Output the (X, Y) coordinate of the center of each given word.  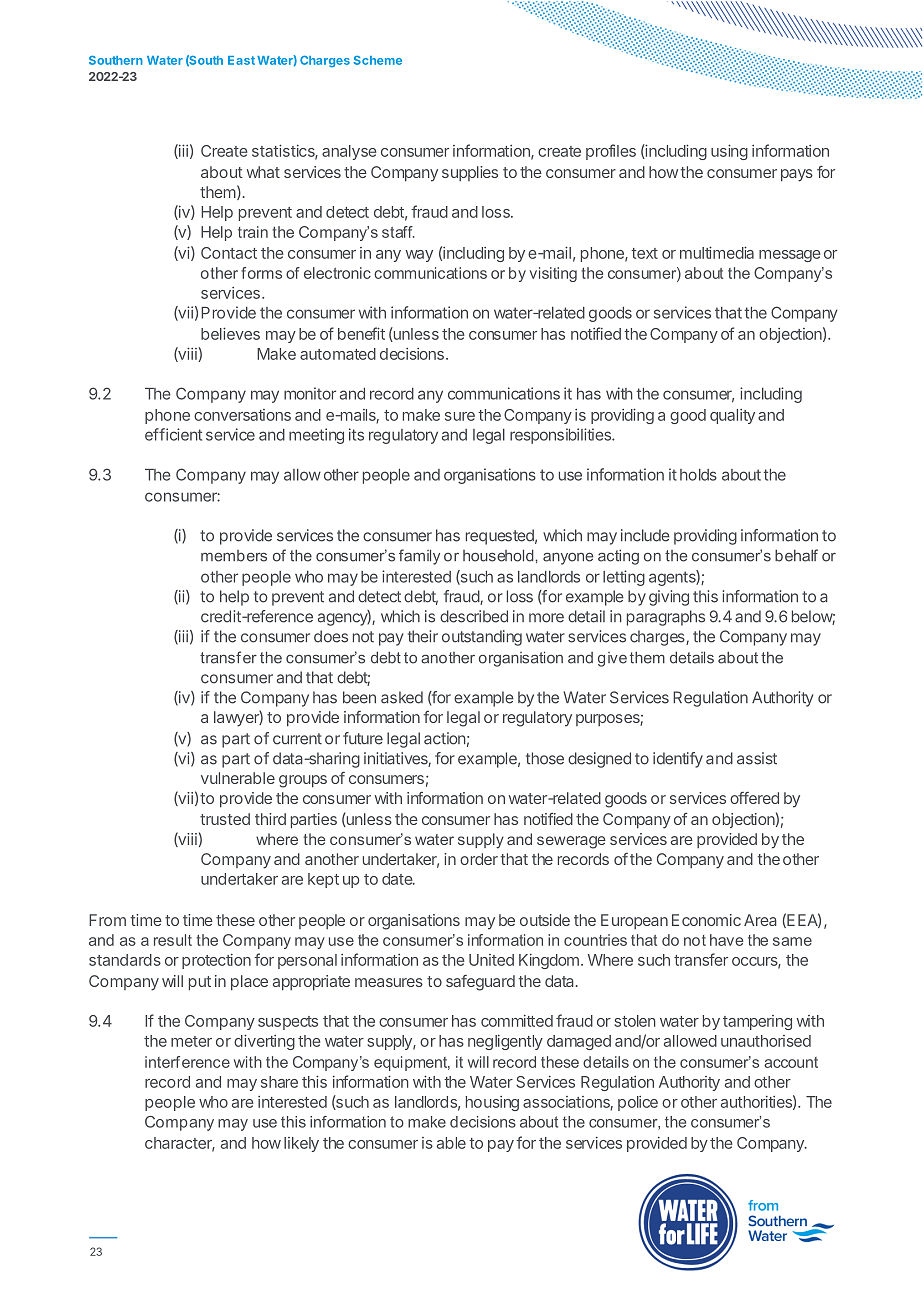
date (398, 879)
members (234, 556)
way (419, 256)
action (445, 738)
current (297, 739)
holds (698, 475)
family (419, 557)
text (644, 253)
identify (678, 760)
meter (191, 1041)
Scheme (378, 60)
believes (230, 333)
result (173, 940)
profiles (611, 152)
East (241, 60)
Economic (706, 920)
